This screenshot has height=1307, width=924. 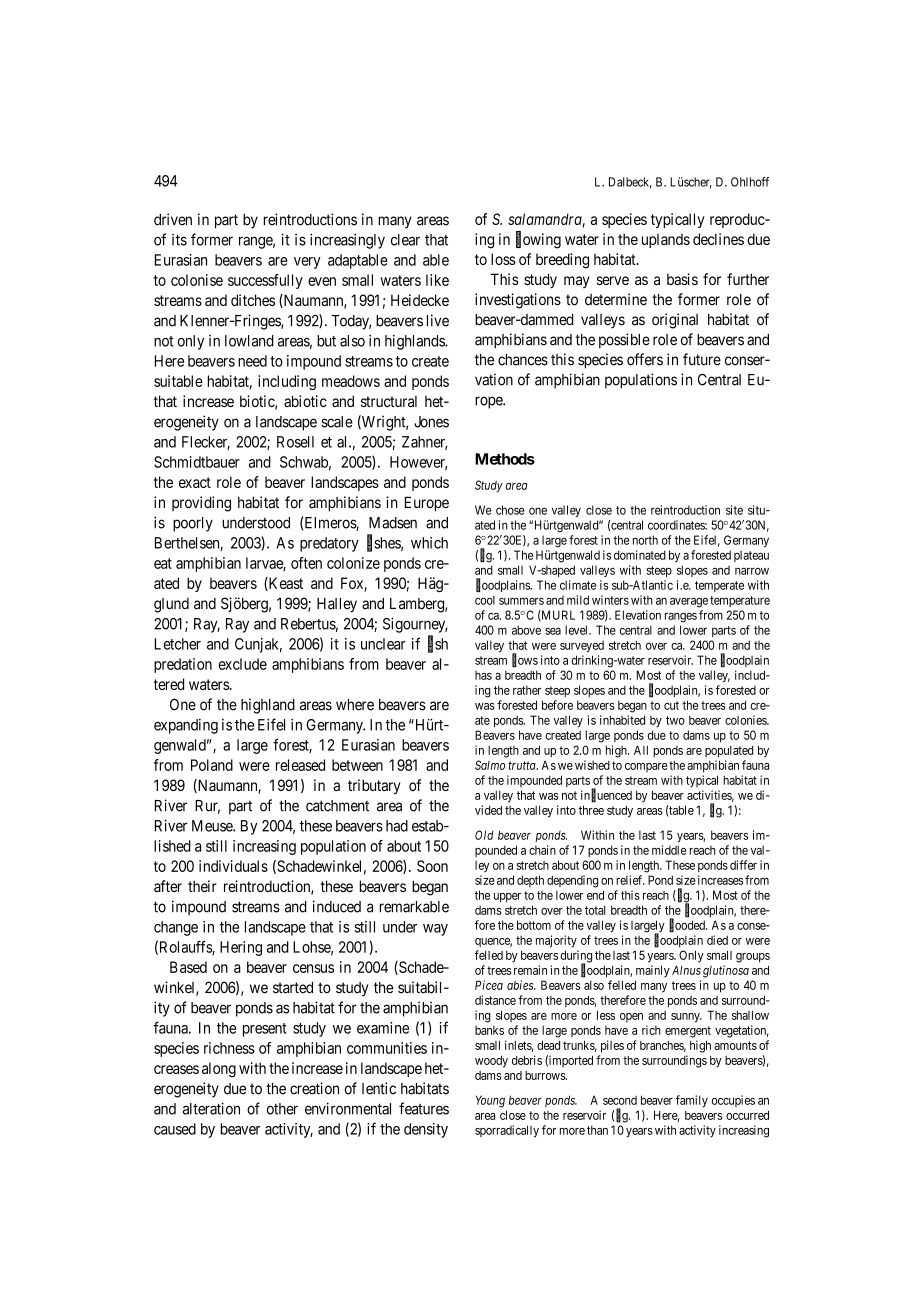 I want to click on exact, so click(x=195, y=482).
